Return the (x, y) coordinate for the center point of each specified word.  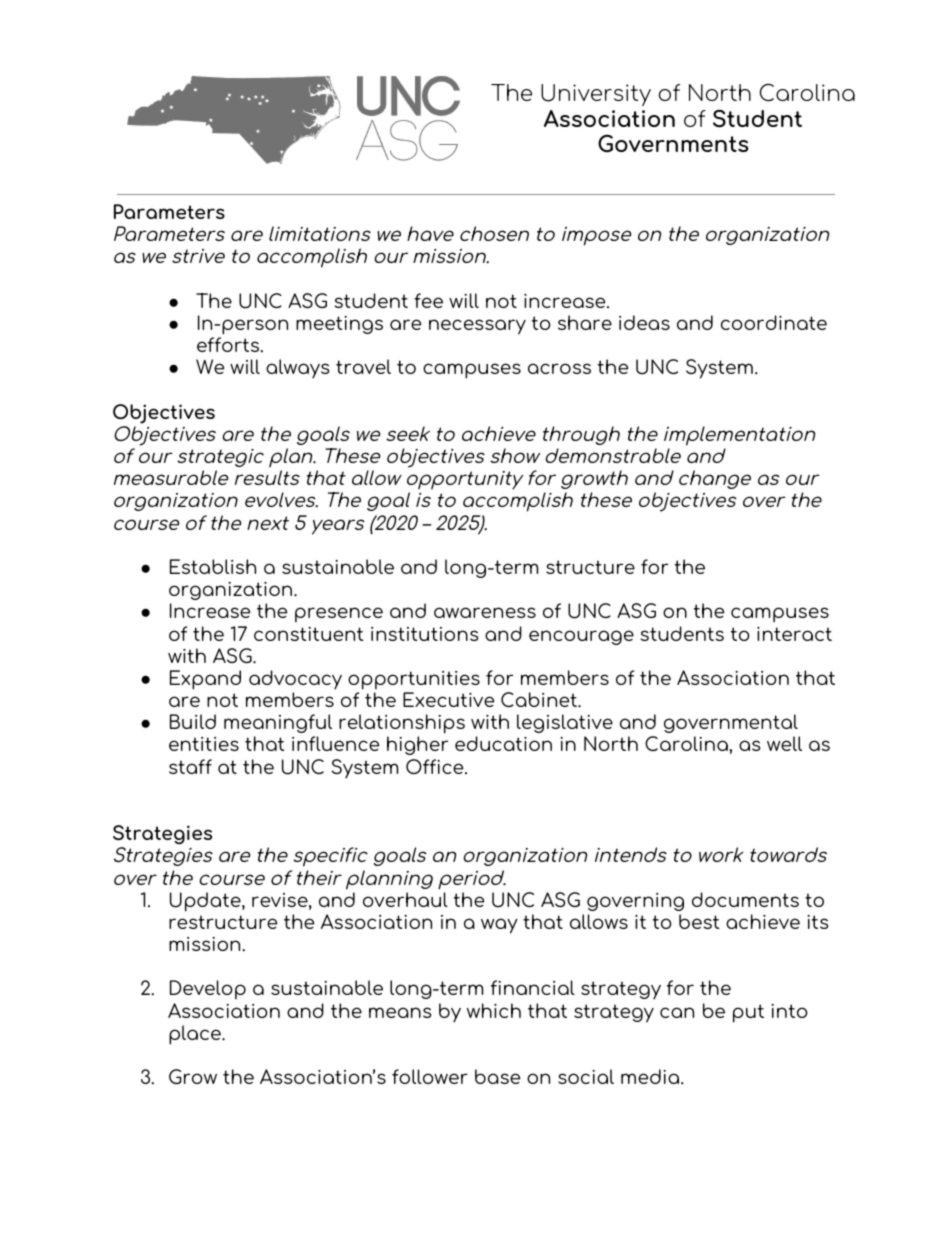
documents (745, 899)
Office (436, 766)
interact (794, 634)
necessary (477, 327)
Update (206, 902)
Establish (213, 566)
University (596, 95)
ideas (644, 322)
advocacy (295, 680)
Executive (448, 699)
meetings (339, 325)
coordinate (774, 322)
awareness (485, 612)
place (196, 1035)
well (784, 743)
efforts (229, 345)
